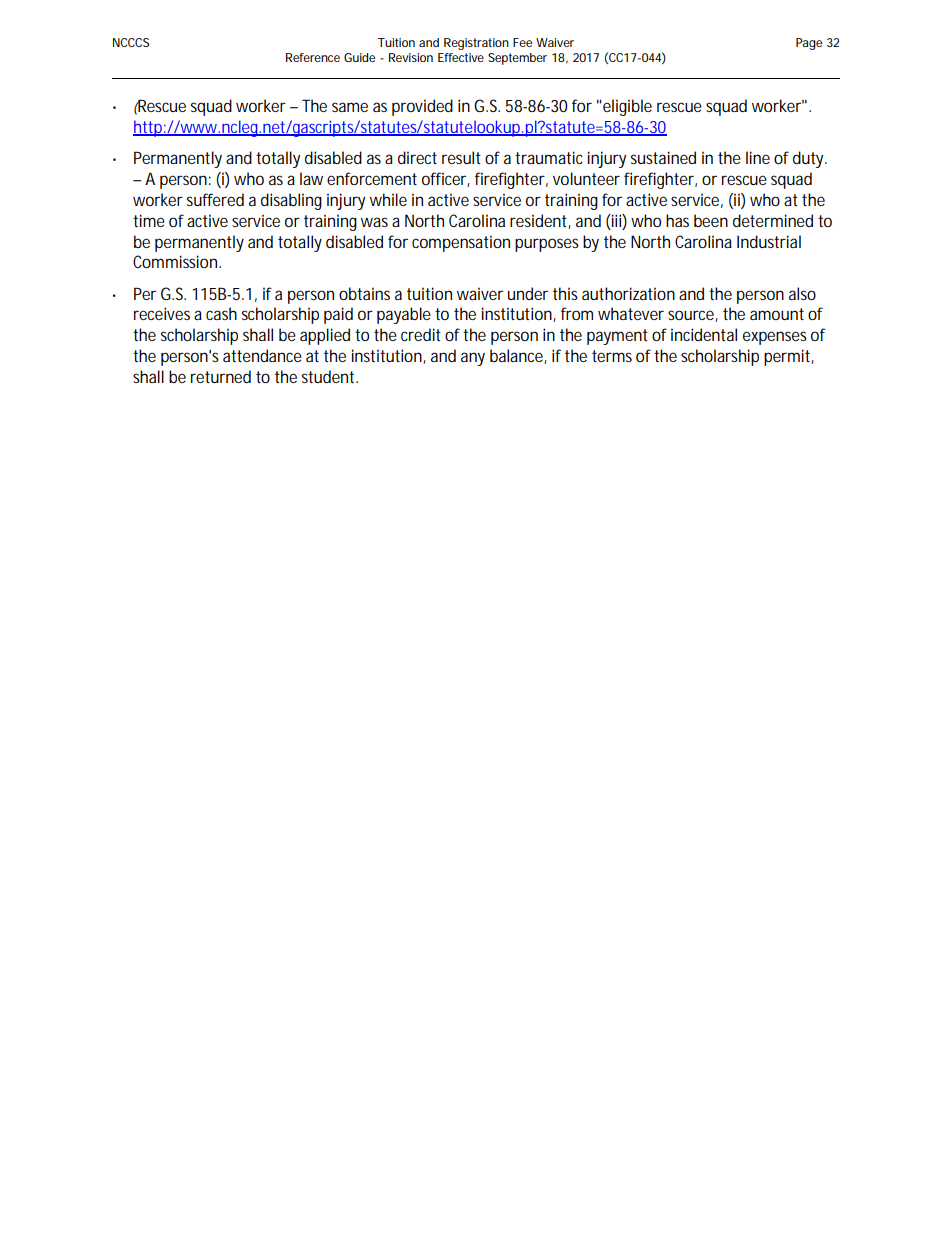  Describe the element at coordinates (809, 44) in the screenshot. I see `Page` at that location.
